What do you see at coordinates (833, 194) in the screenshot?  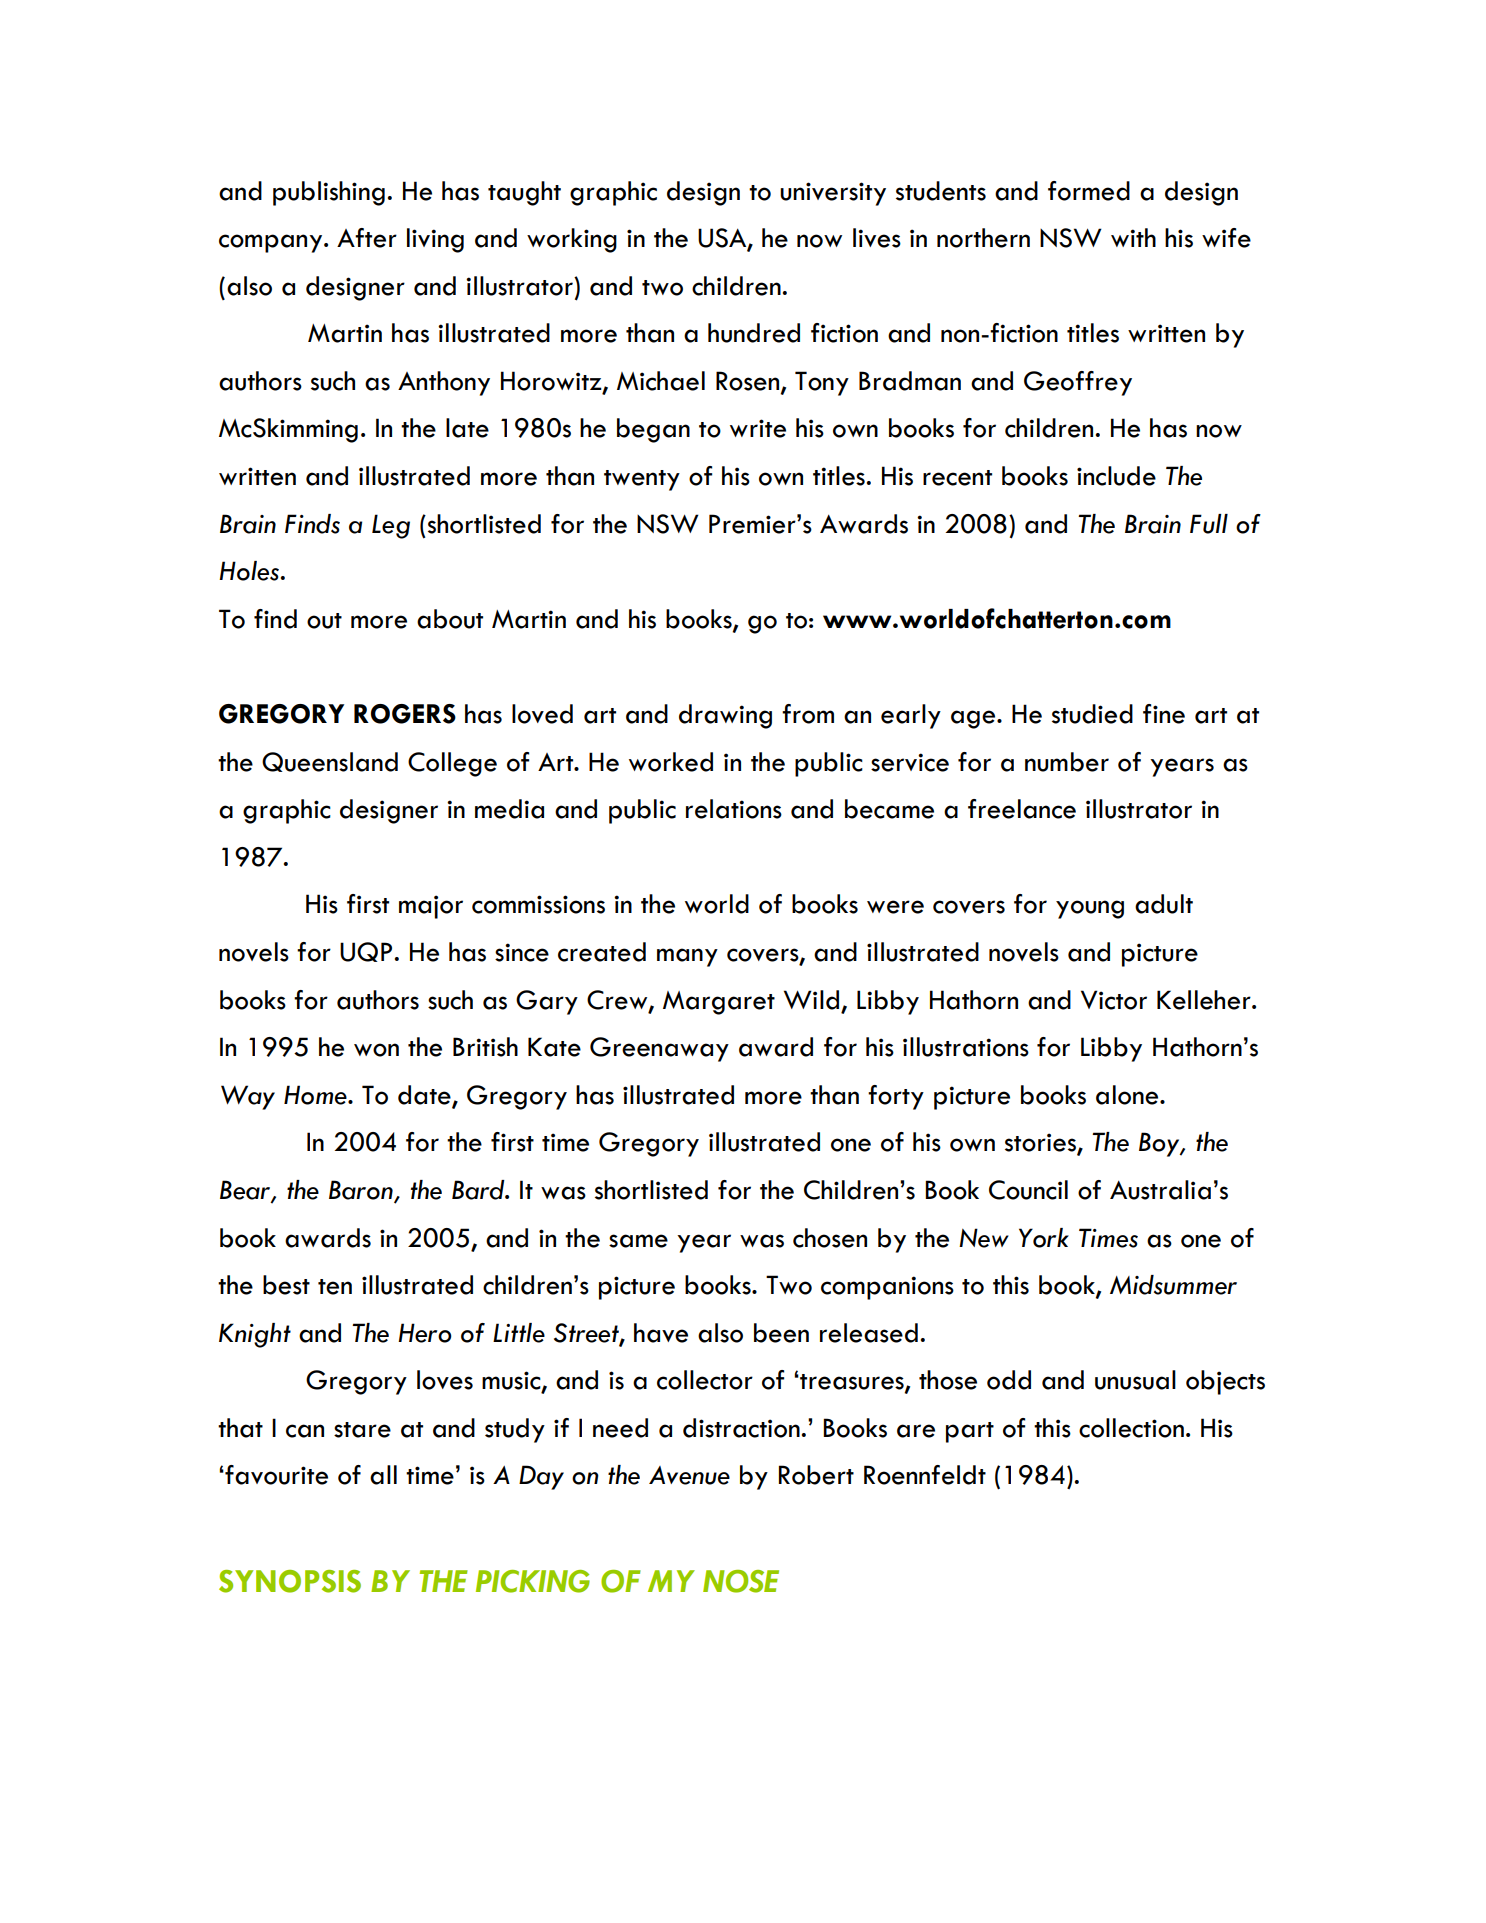 I see `university` at bounding box center [833, 194].
